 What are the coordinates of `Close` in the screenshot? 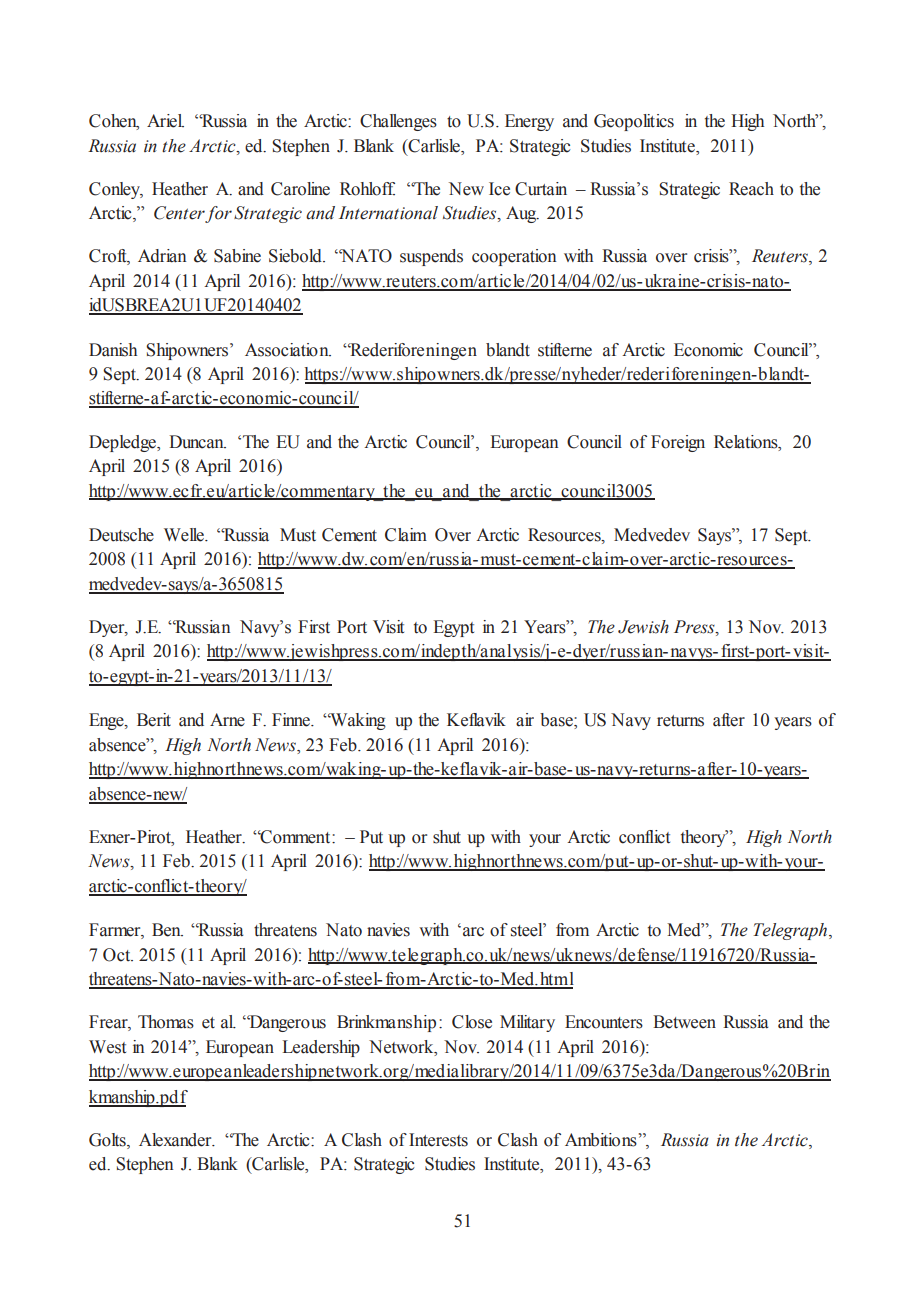 It's located at (472, 1022).
